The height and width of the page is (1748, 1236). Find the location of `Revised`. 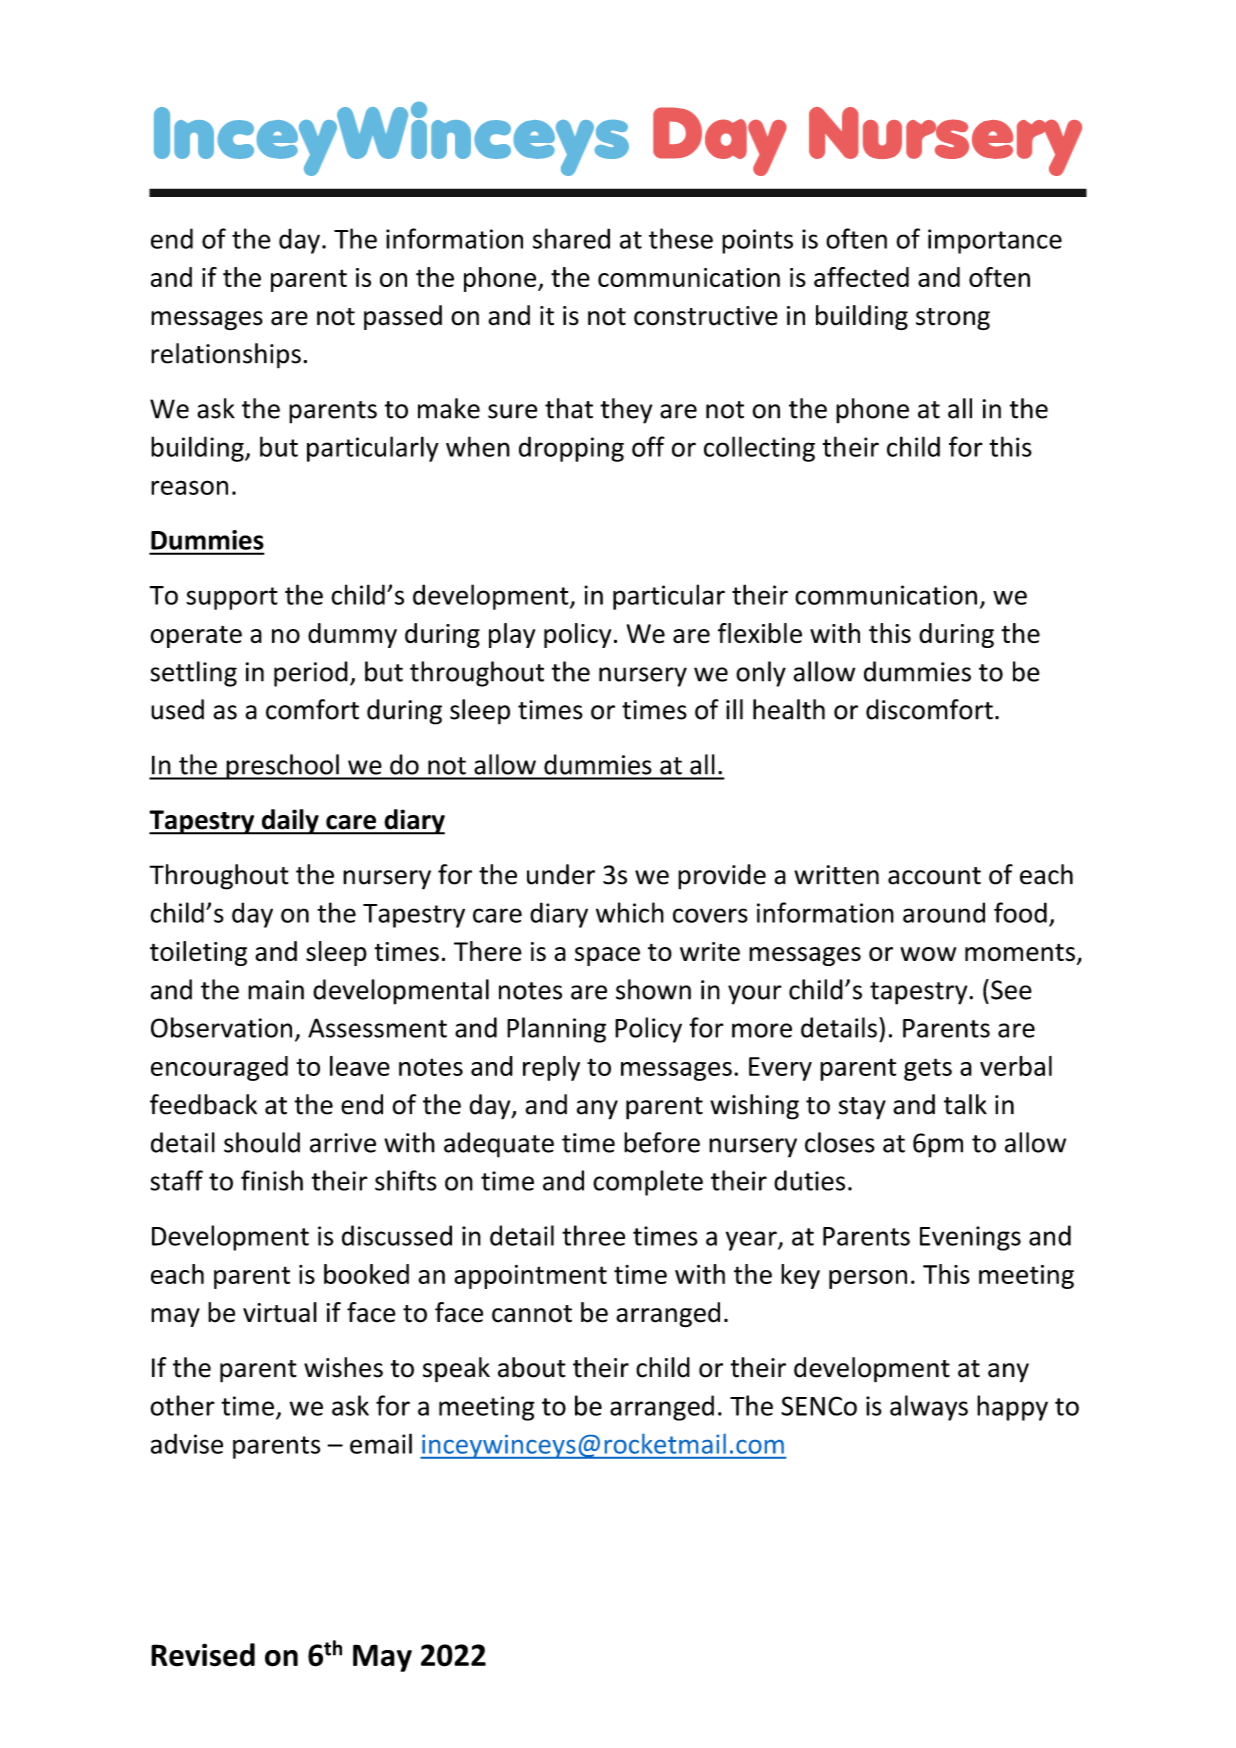

Revised is located at coordinates (203, 1655).
